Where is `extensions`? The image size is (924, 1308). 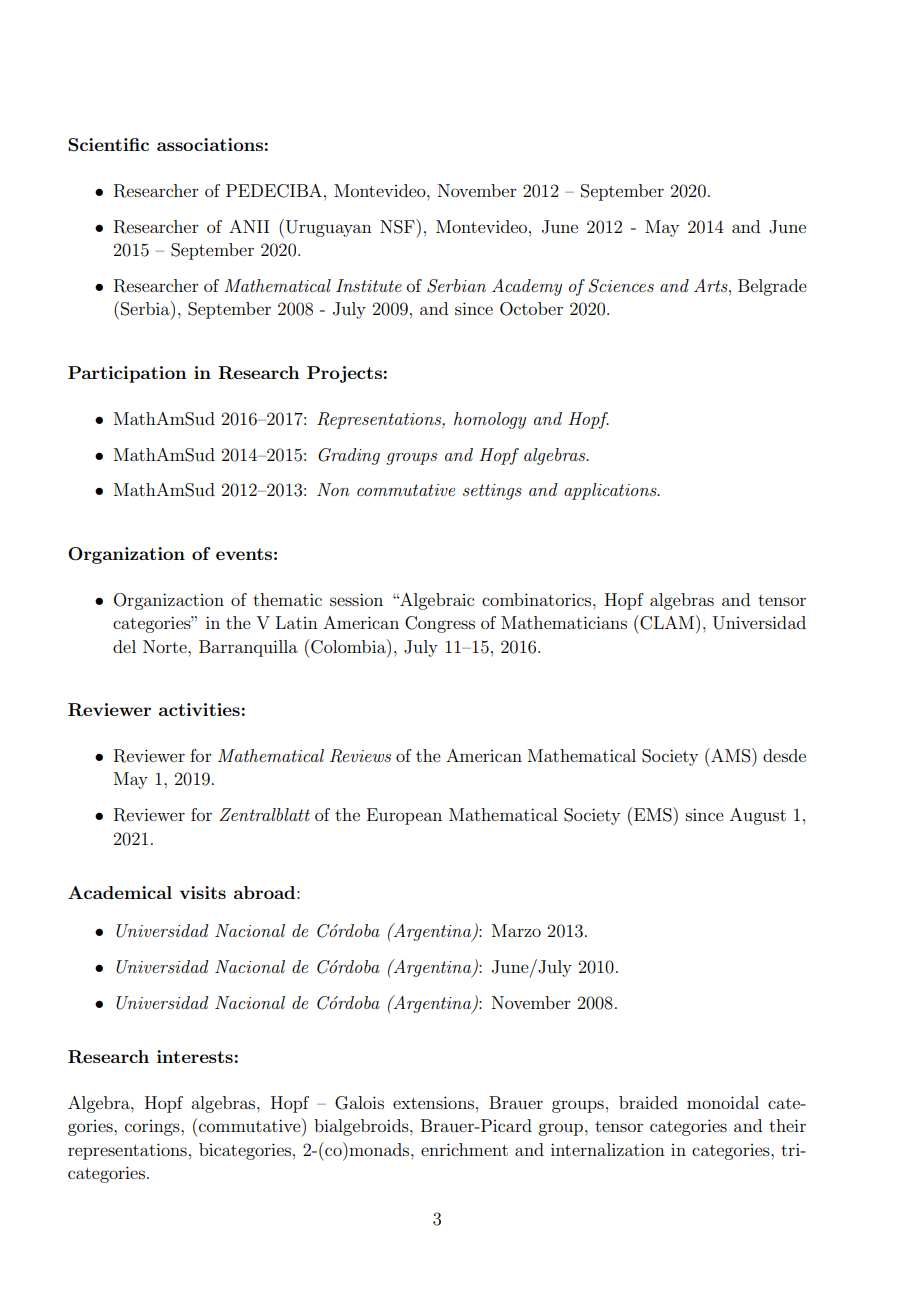
extensions is located at coordinates (433, 1102).
